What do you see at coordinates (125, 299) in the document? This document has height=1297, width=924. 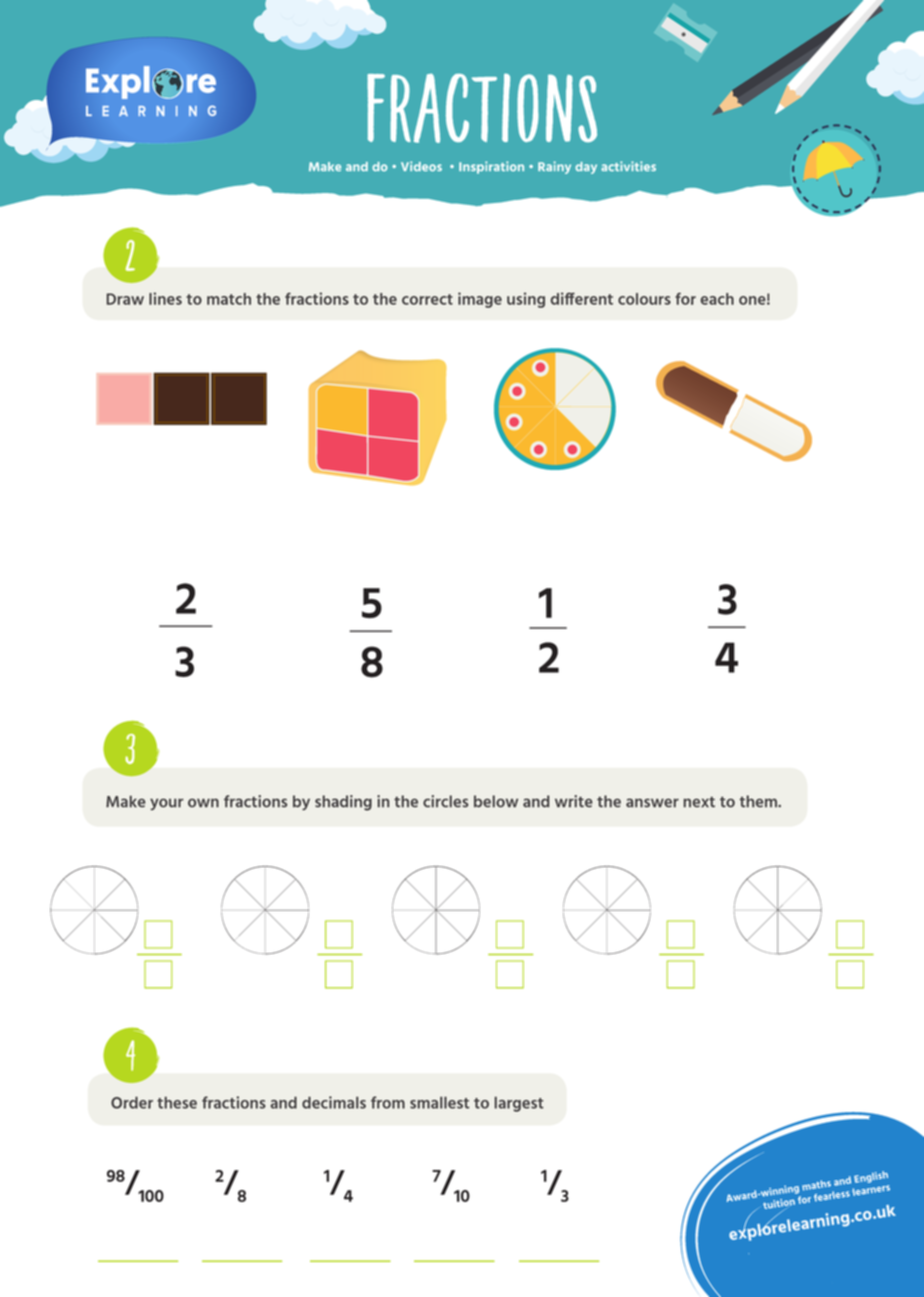 I see `Draw` at bounding box center [125, 299].
